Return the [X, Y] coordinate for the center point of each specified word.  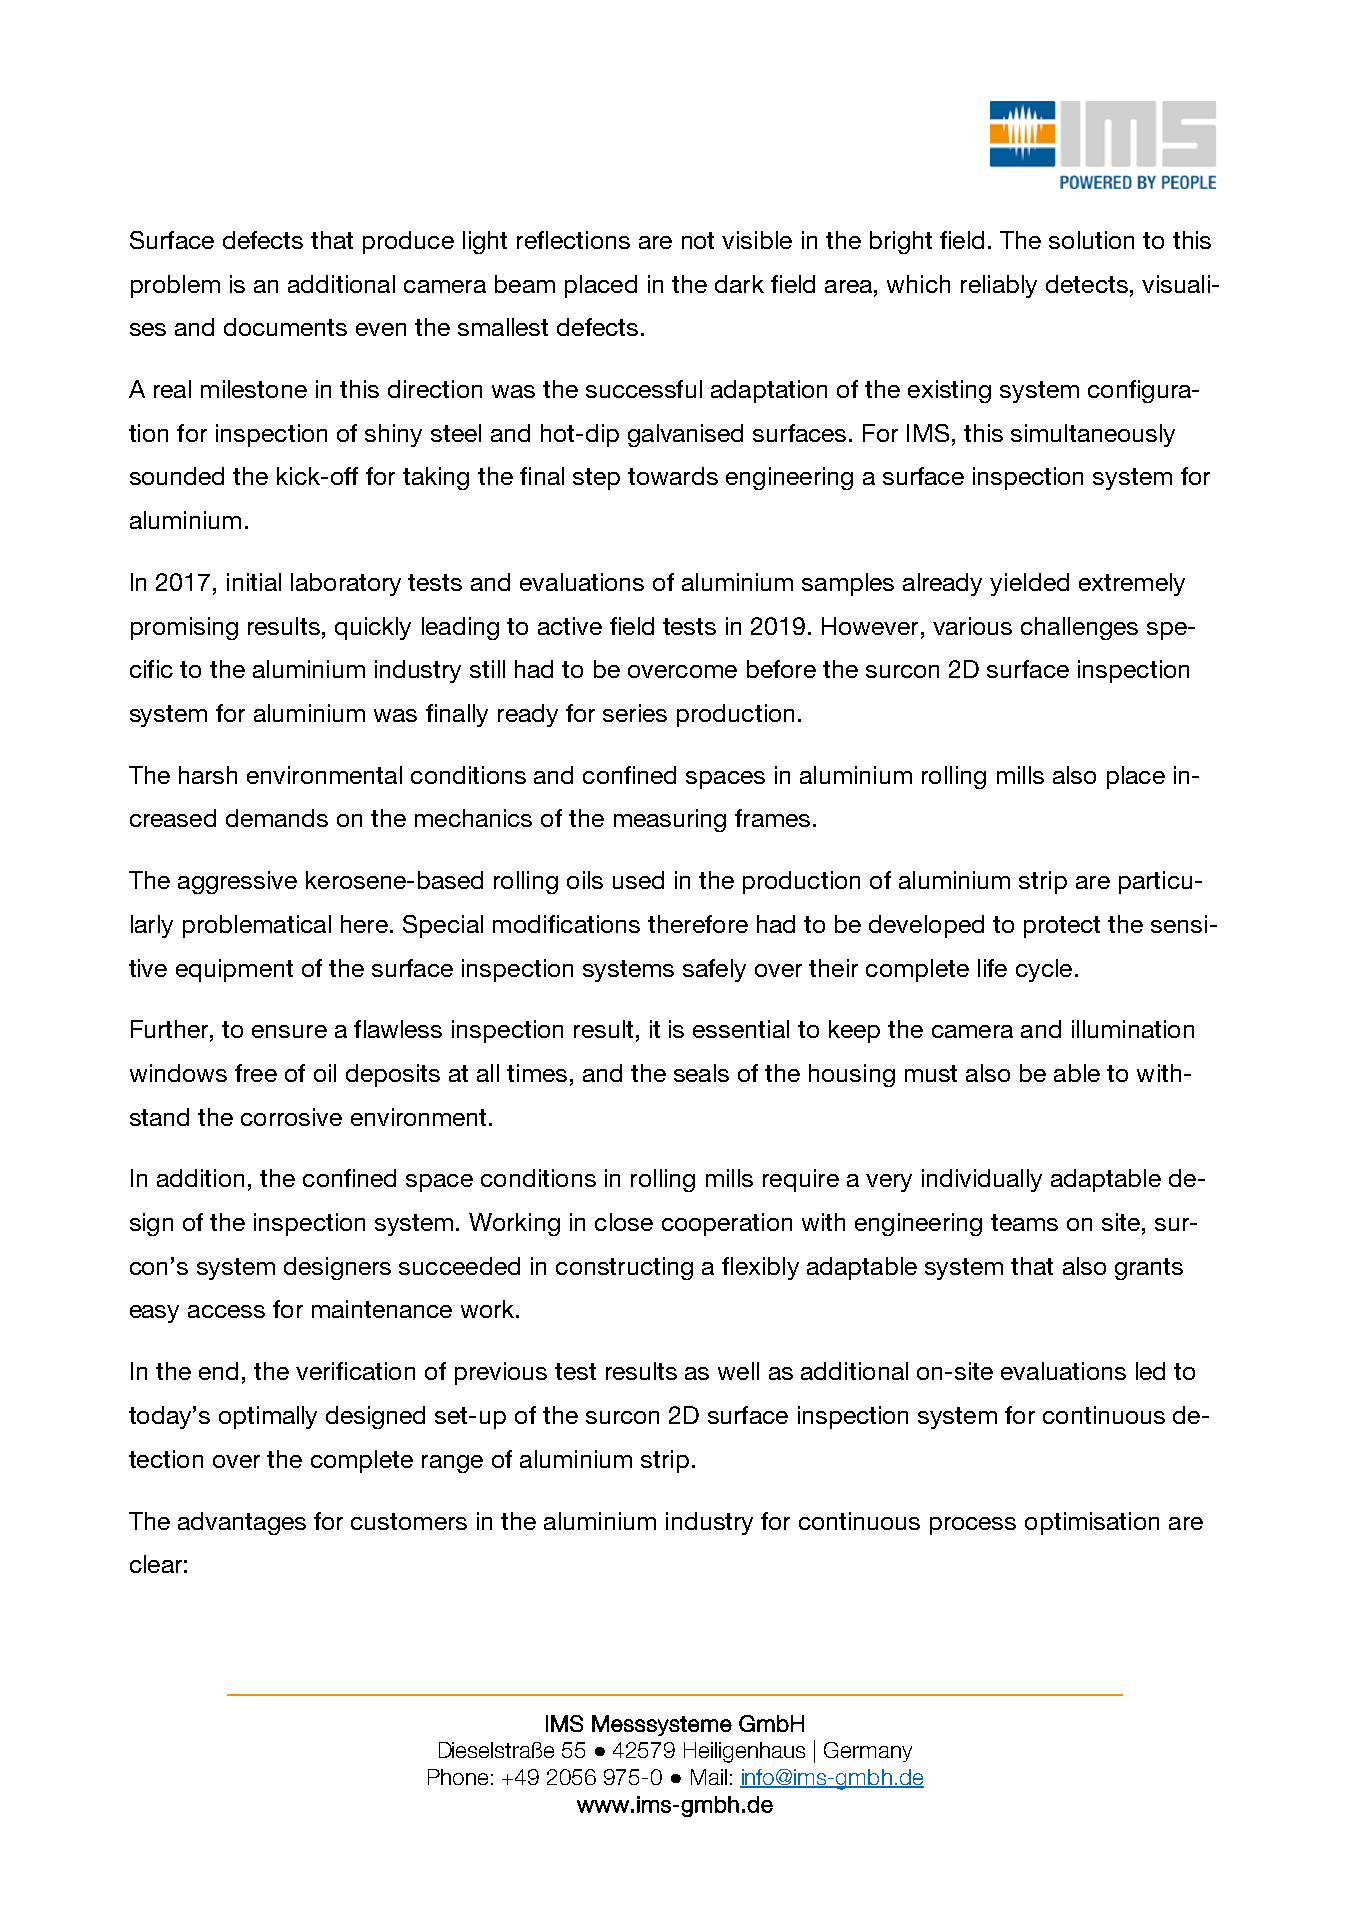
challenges [1079, 628]
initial [254, 582]
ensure [289, 1031]
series [635, 713]
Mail [709, 1777]
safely [714, 970]
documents [285, 327]
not [698, 240]
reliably [999, 286]
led [1150, 1371]
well [738, 1371]
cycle [1044, 970]
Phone [458, 1777]
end [218, 1371]
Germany [868, 1752]
